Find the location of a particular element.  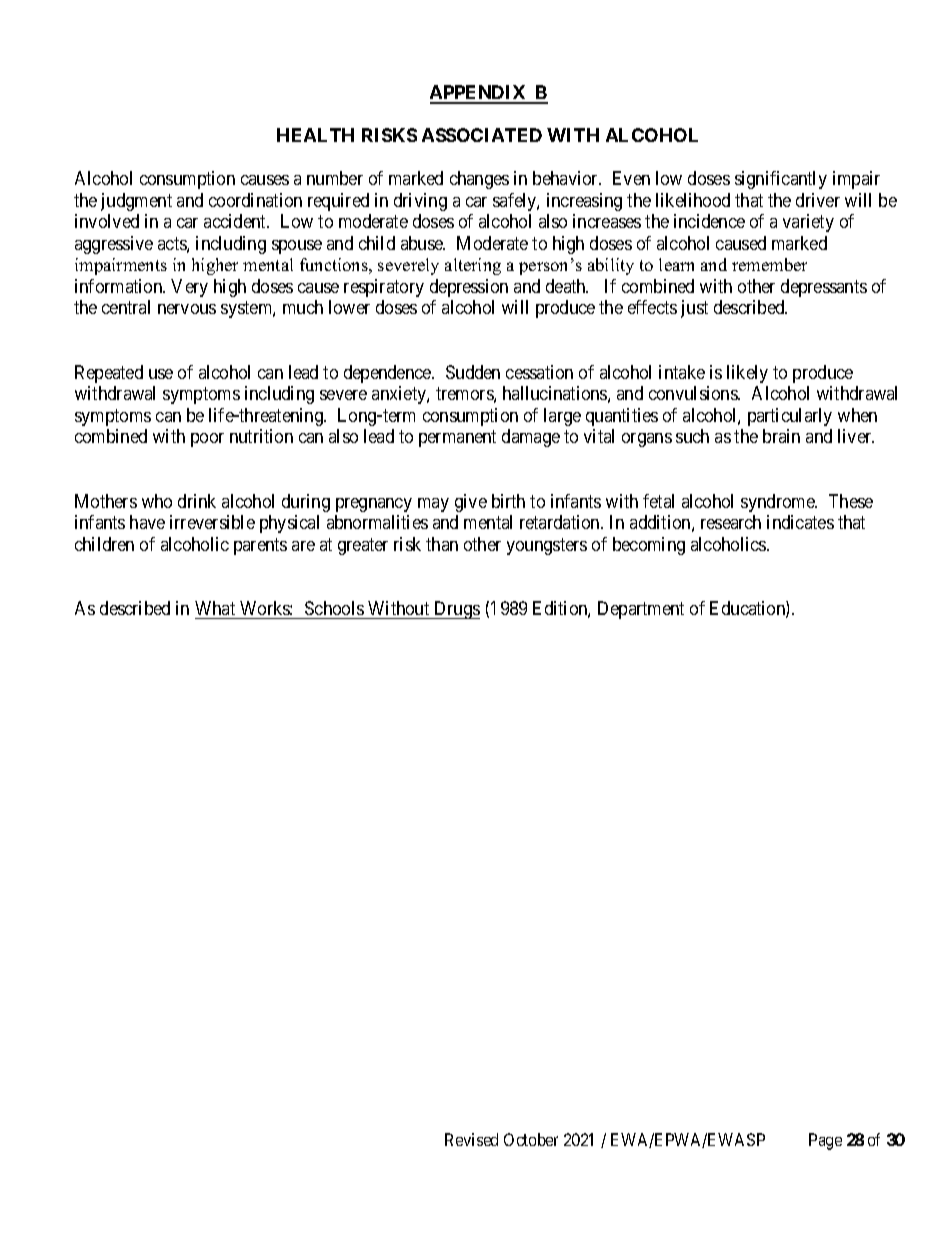

significantly is located at coordinates (781, 180).
